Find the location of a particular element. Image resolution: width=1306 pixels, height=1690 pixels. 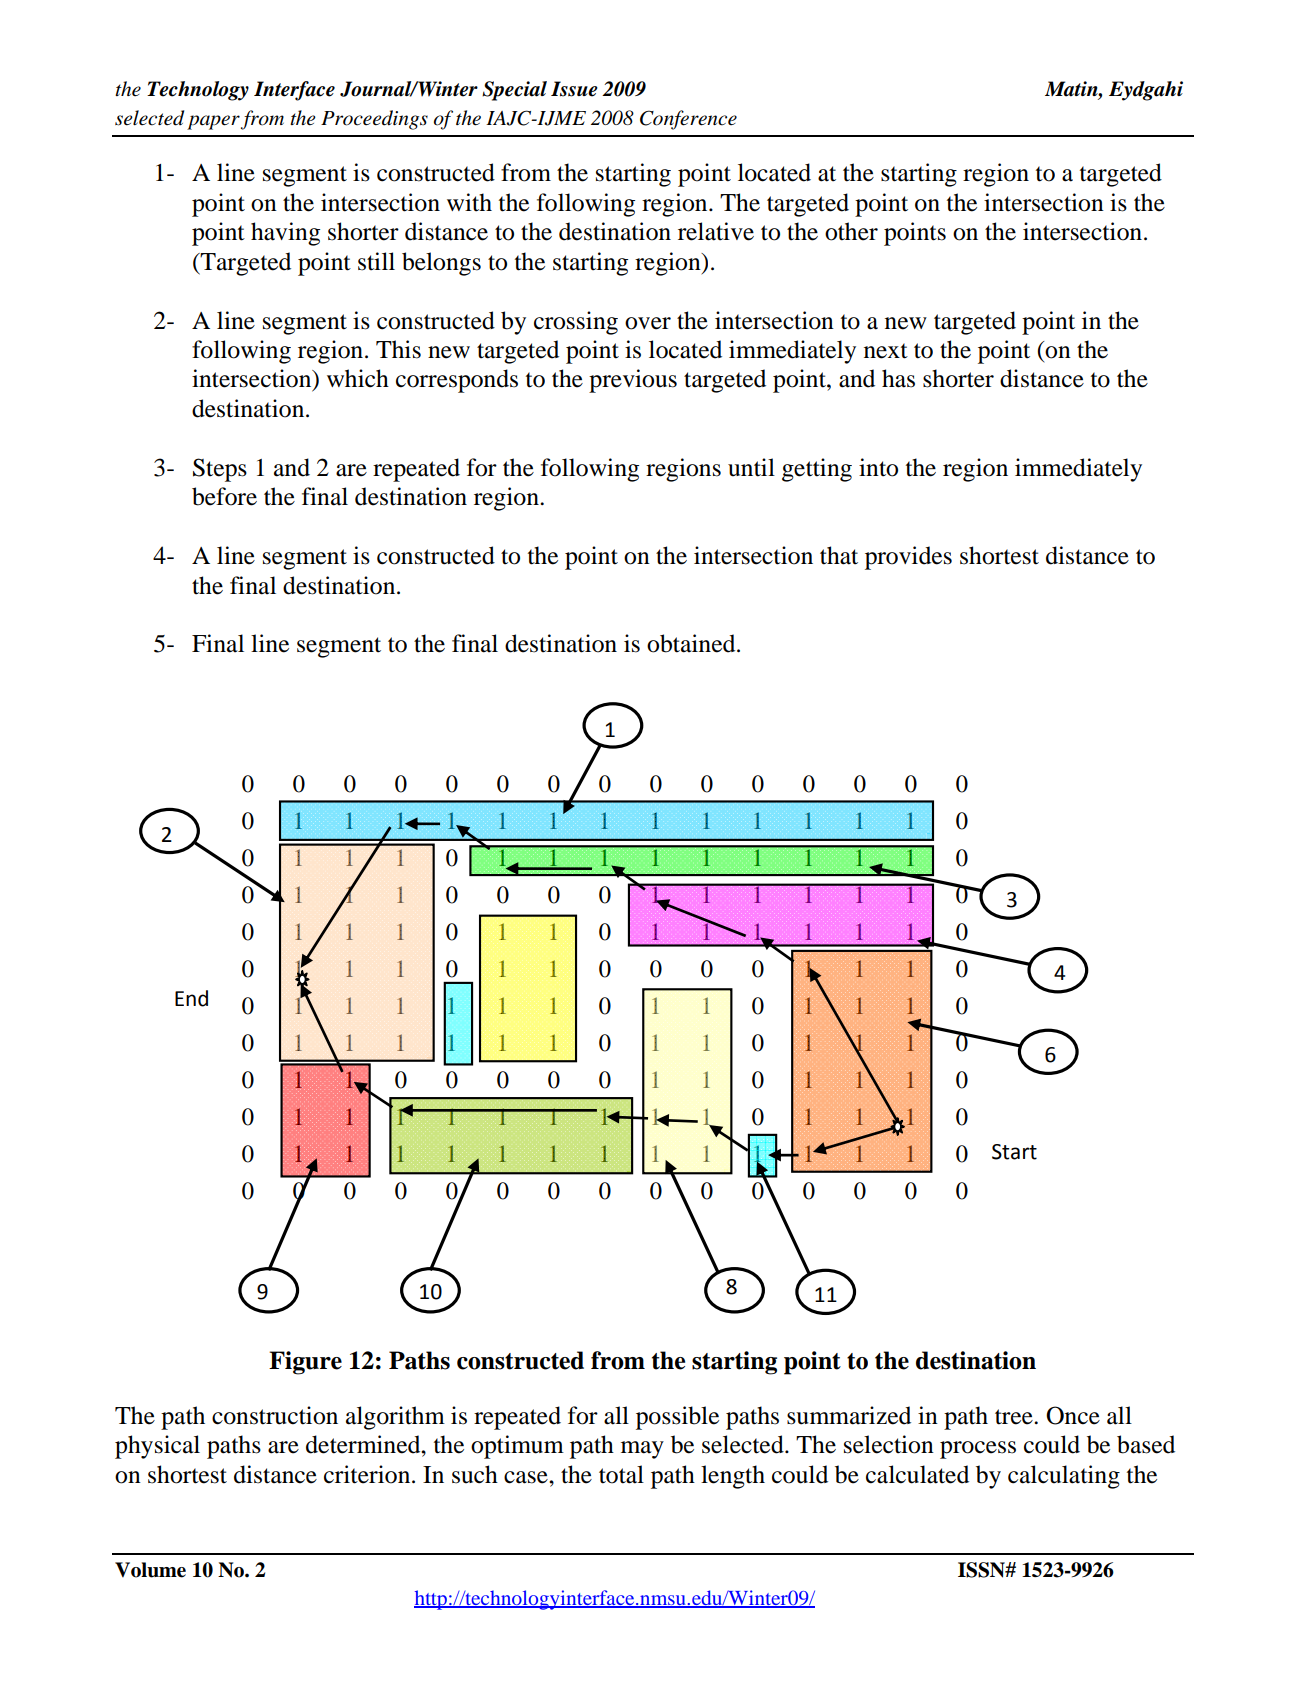

that is located at coordinates (839, 555).
